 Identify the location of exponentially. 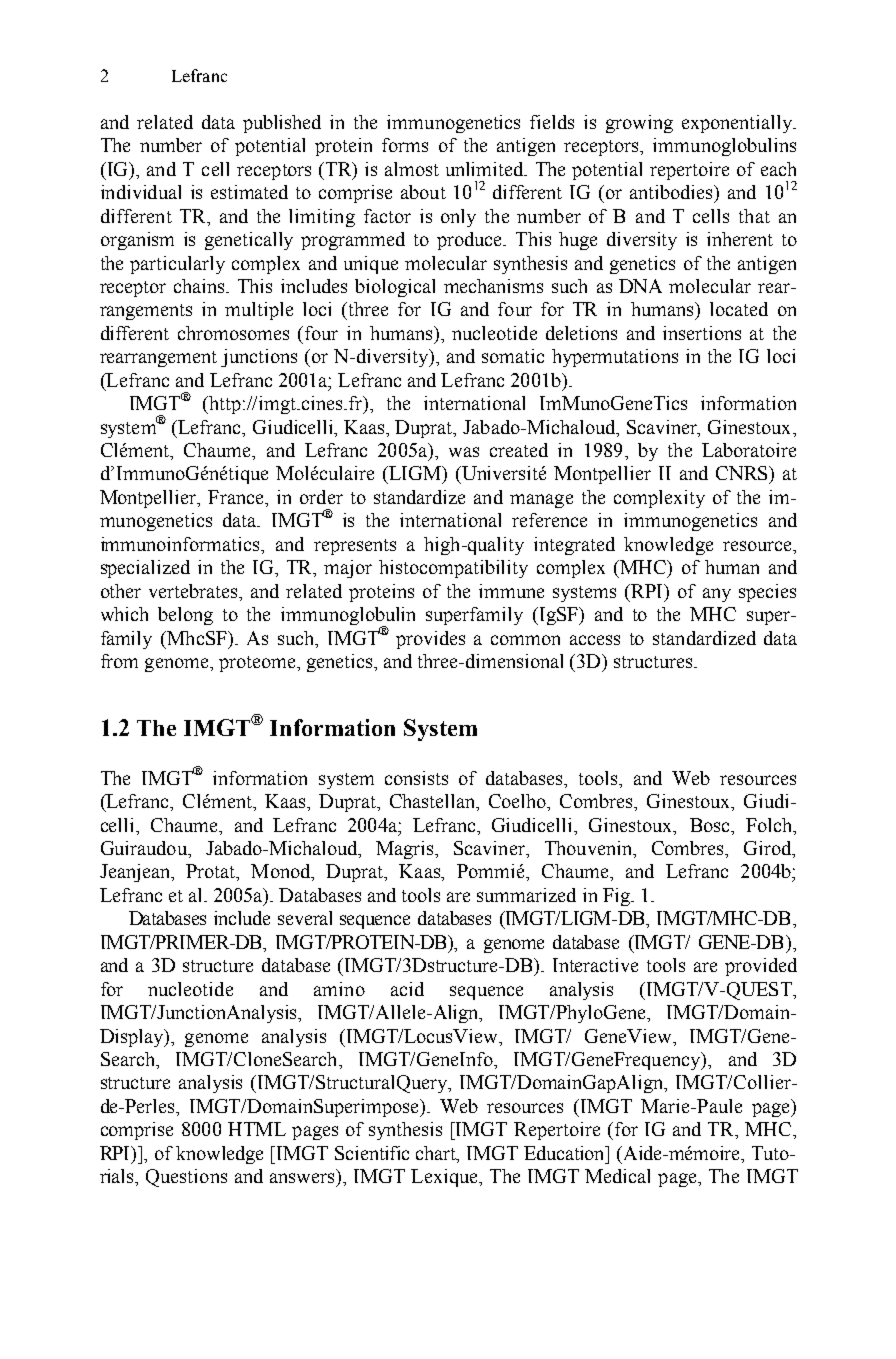
(738, 124).
